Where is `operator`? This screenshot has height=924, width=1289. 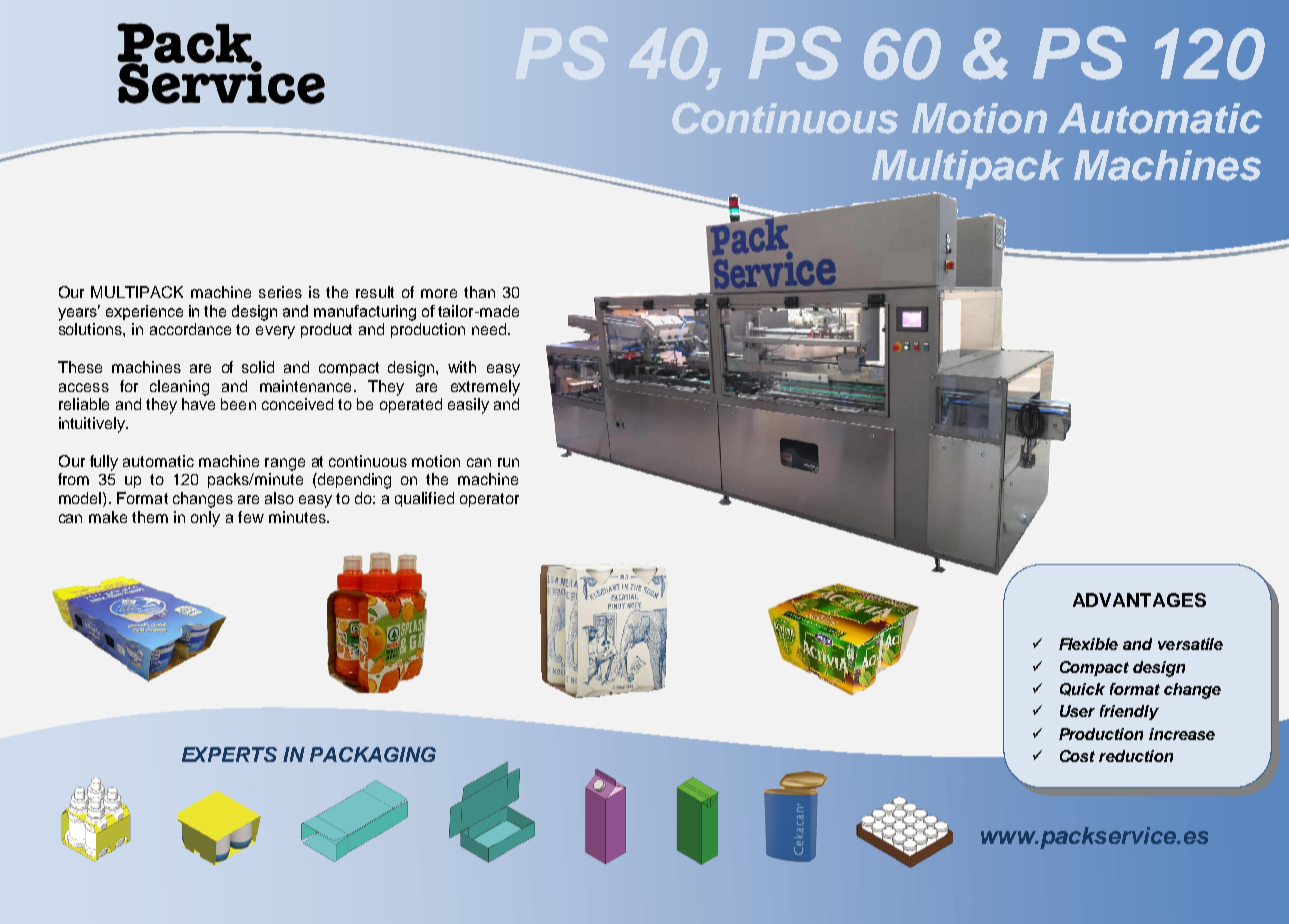 operator is located at coordinates (489, 500).
